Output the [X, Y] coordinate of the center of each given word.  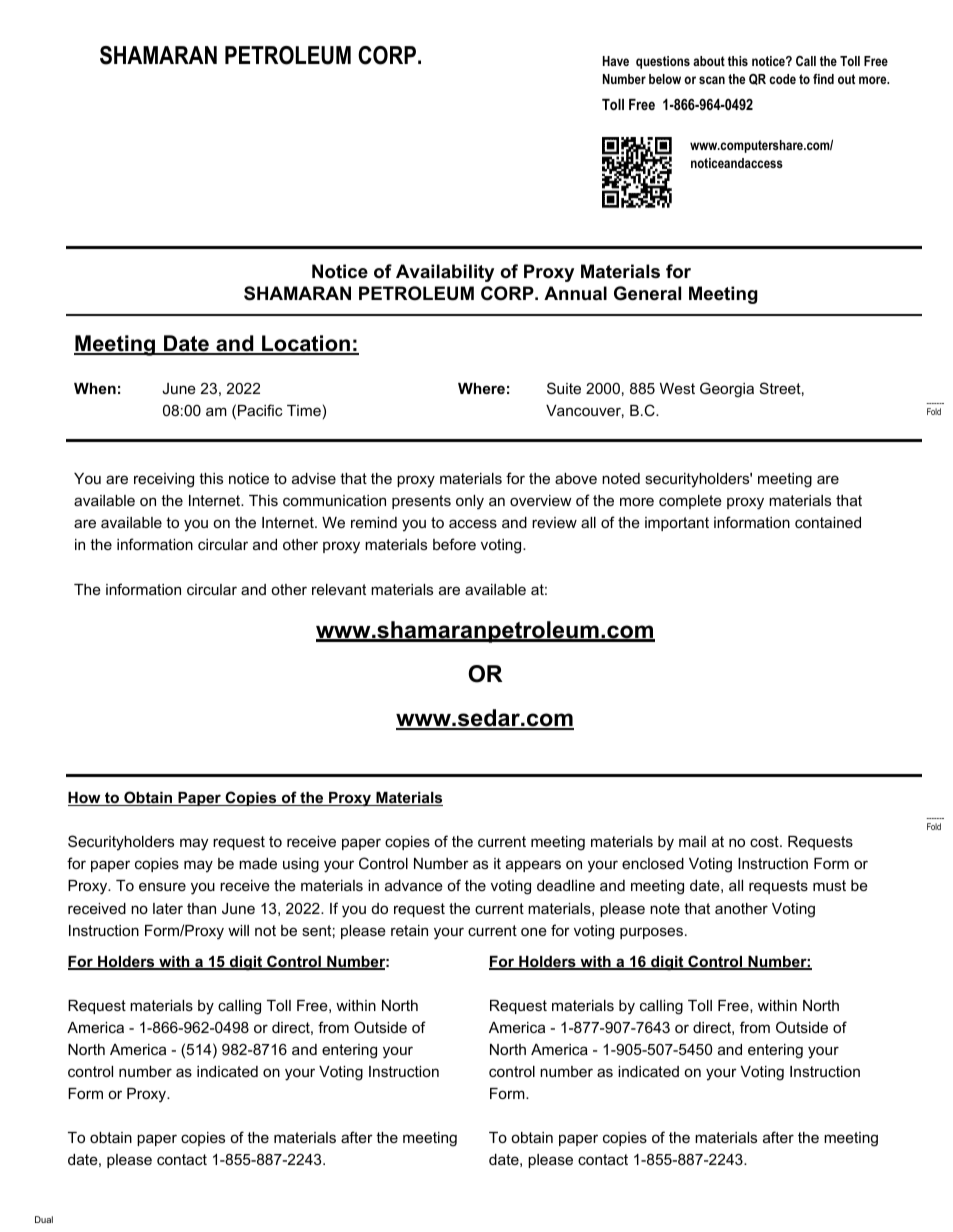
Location [306, 345]
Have [616, 61]
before [454, 544]
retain [409, 930]
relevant [339, 589]
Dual [44, 1219]
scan [712, 80]
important [677, 524]
